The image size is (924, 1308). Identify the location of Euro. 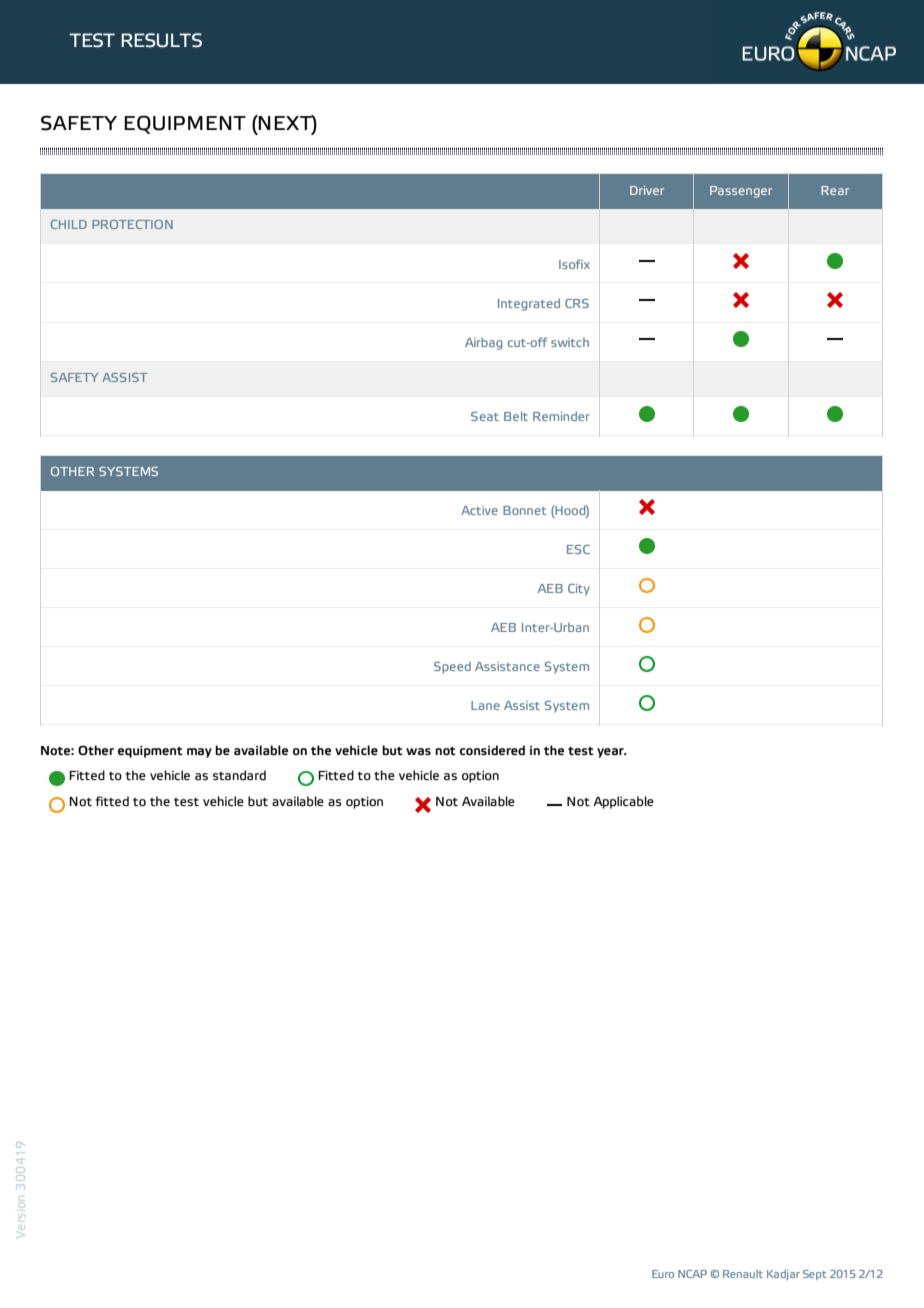
(663, 1274).
